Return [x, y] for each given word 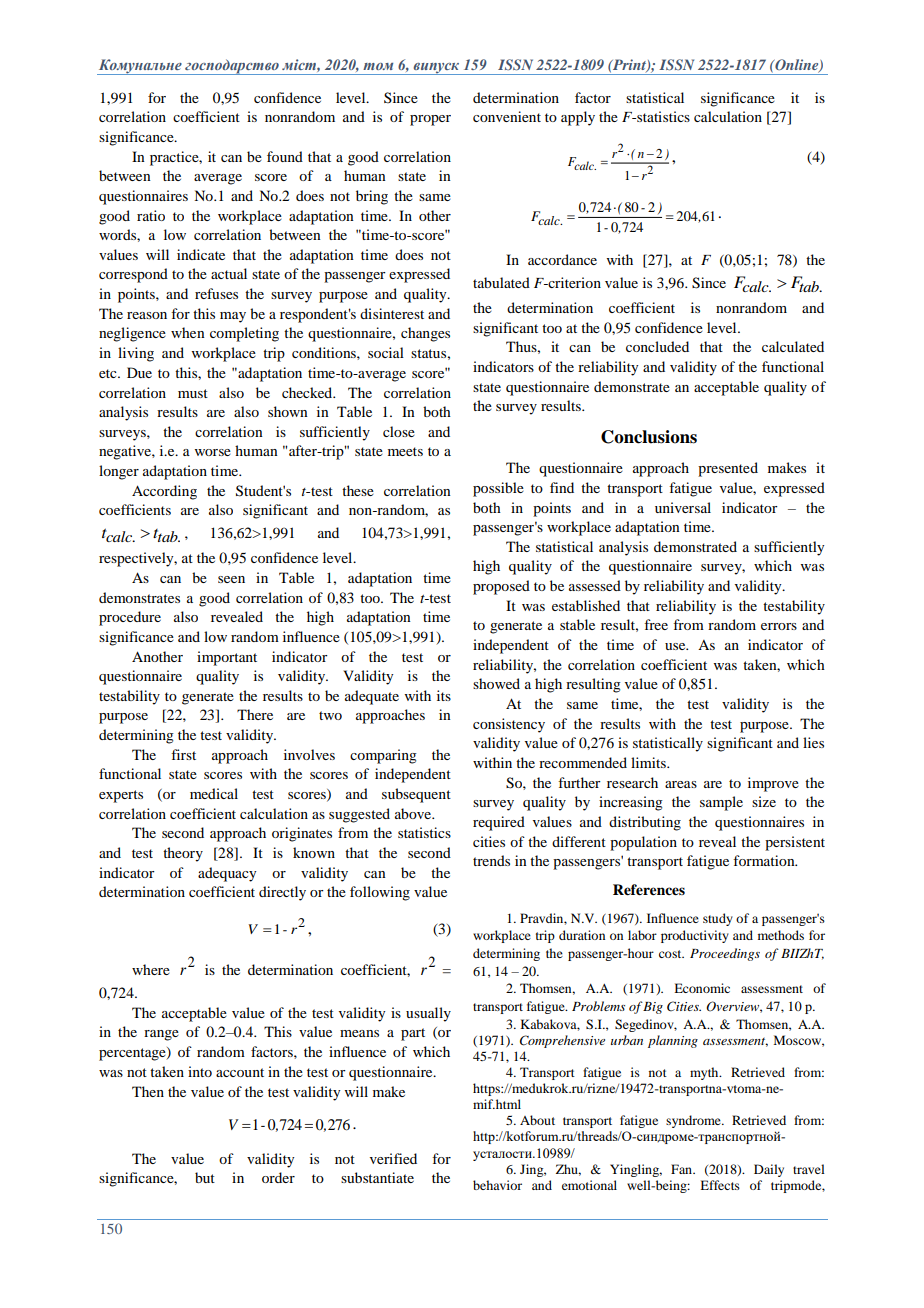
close [399, 431]
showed [496, 683]
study [718, 919]
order [278, 1177]
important [227, 658]
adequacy [227, 874]
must [193, 393]
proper [430, 120]
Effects [720, 1185]
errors [779, 626]
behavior [497, 1185]
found [285, 156]
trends [491, 860]
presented [728, 469]
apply [578, 118]
